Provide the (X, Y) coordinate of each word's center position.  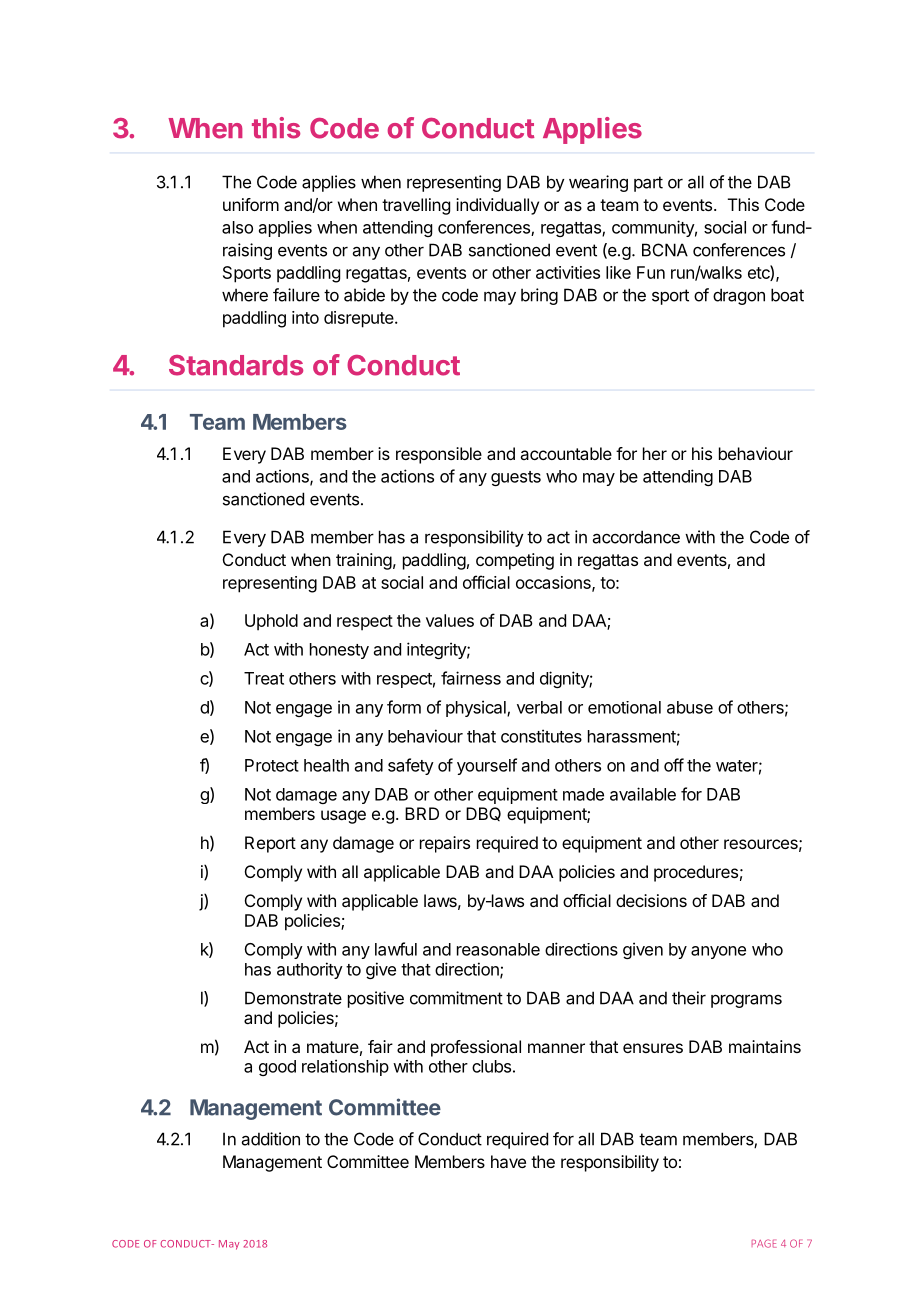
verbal (539, 707)
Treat (264, 678)
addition (271, 1139)
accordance (636, 537)
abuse (690, 707)
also (237, 227)
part (648, 184)
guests (516, 478)
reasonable (498, 949)
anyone (718, 952)
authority (310, 970)
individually (497, 206)
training (364, 561)
